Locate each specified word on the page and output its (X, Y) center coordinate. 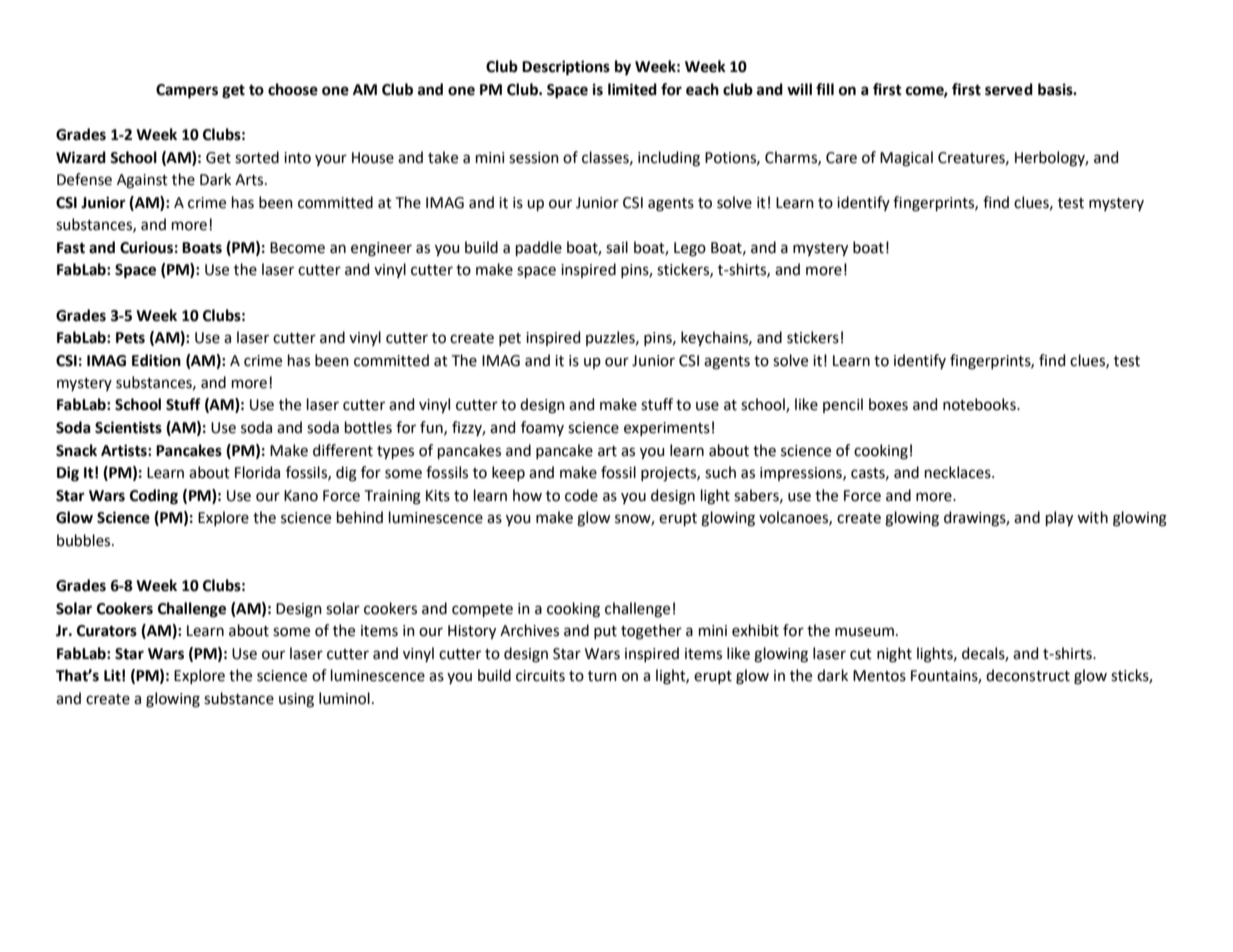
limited (632, 89)
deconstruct (1028, 675)
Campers (187, 91)
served (1009, 89)
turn (602, 676)
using (296, 700)
